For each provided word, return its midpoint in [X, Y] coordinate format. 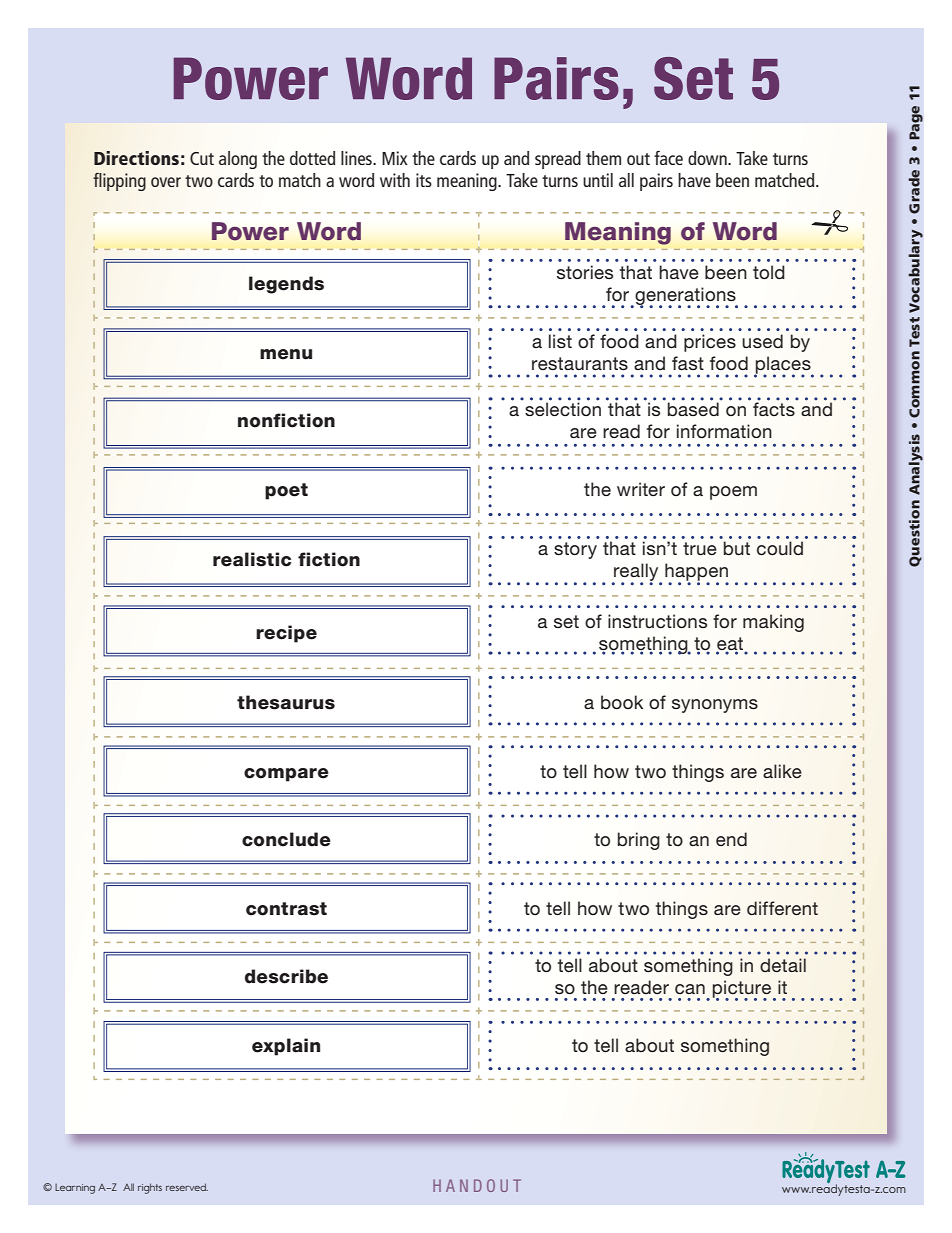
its [424, 180]
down [708, 158]
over [166, 182]
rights [150, 1188]
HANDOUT [477, 1185]
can [690, 989]
